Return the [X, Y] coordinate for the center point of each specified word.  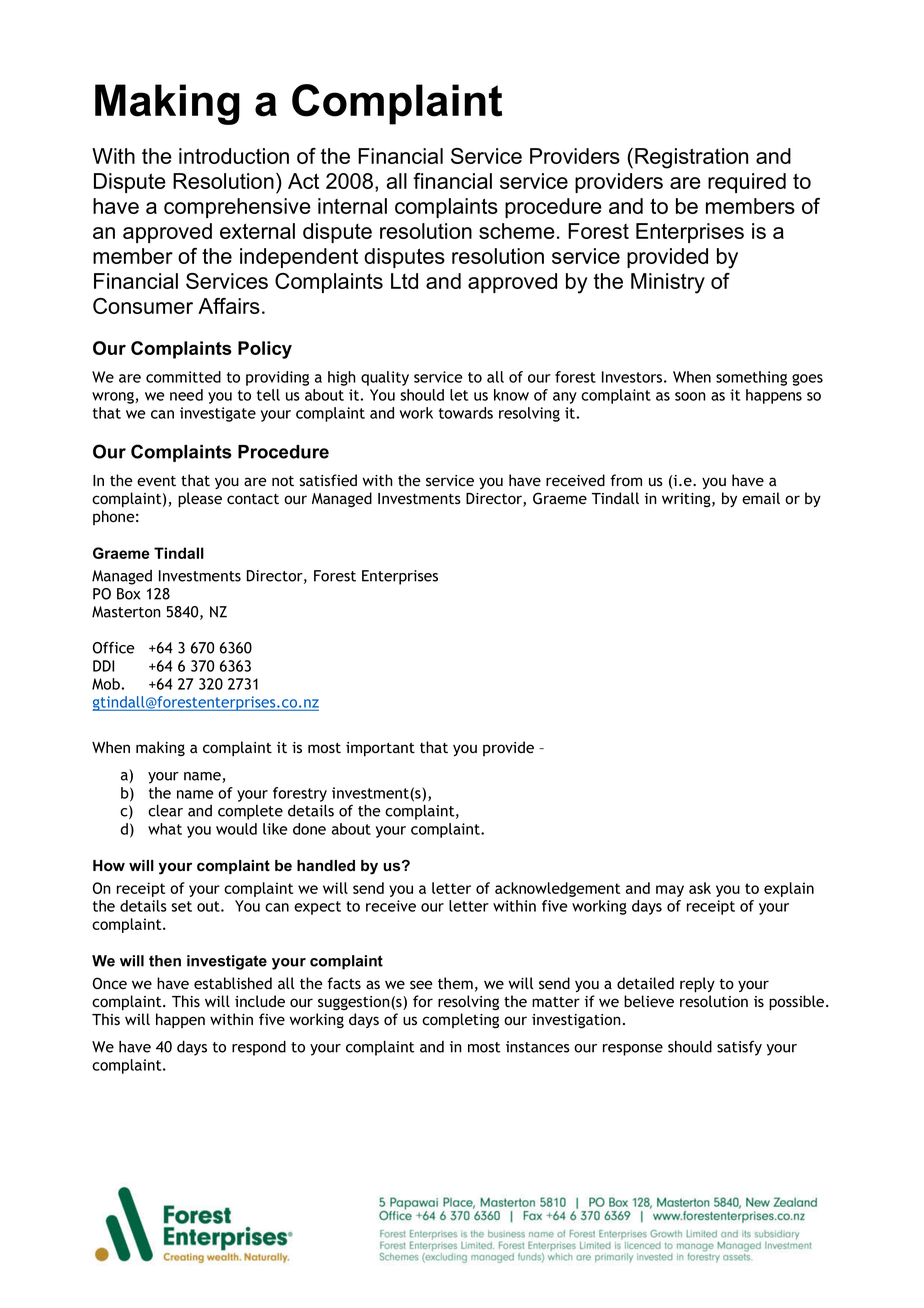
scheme [517, 231]
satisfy [739, 1048]
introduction [234, 156]
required [747, 183]
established [233, 983]
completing [460, 1021]
